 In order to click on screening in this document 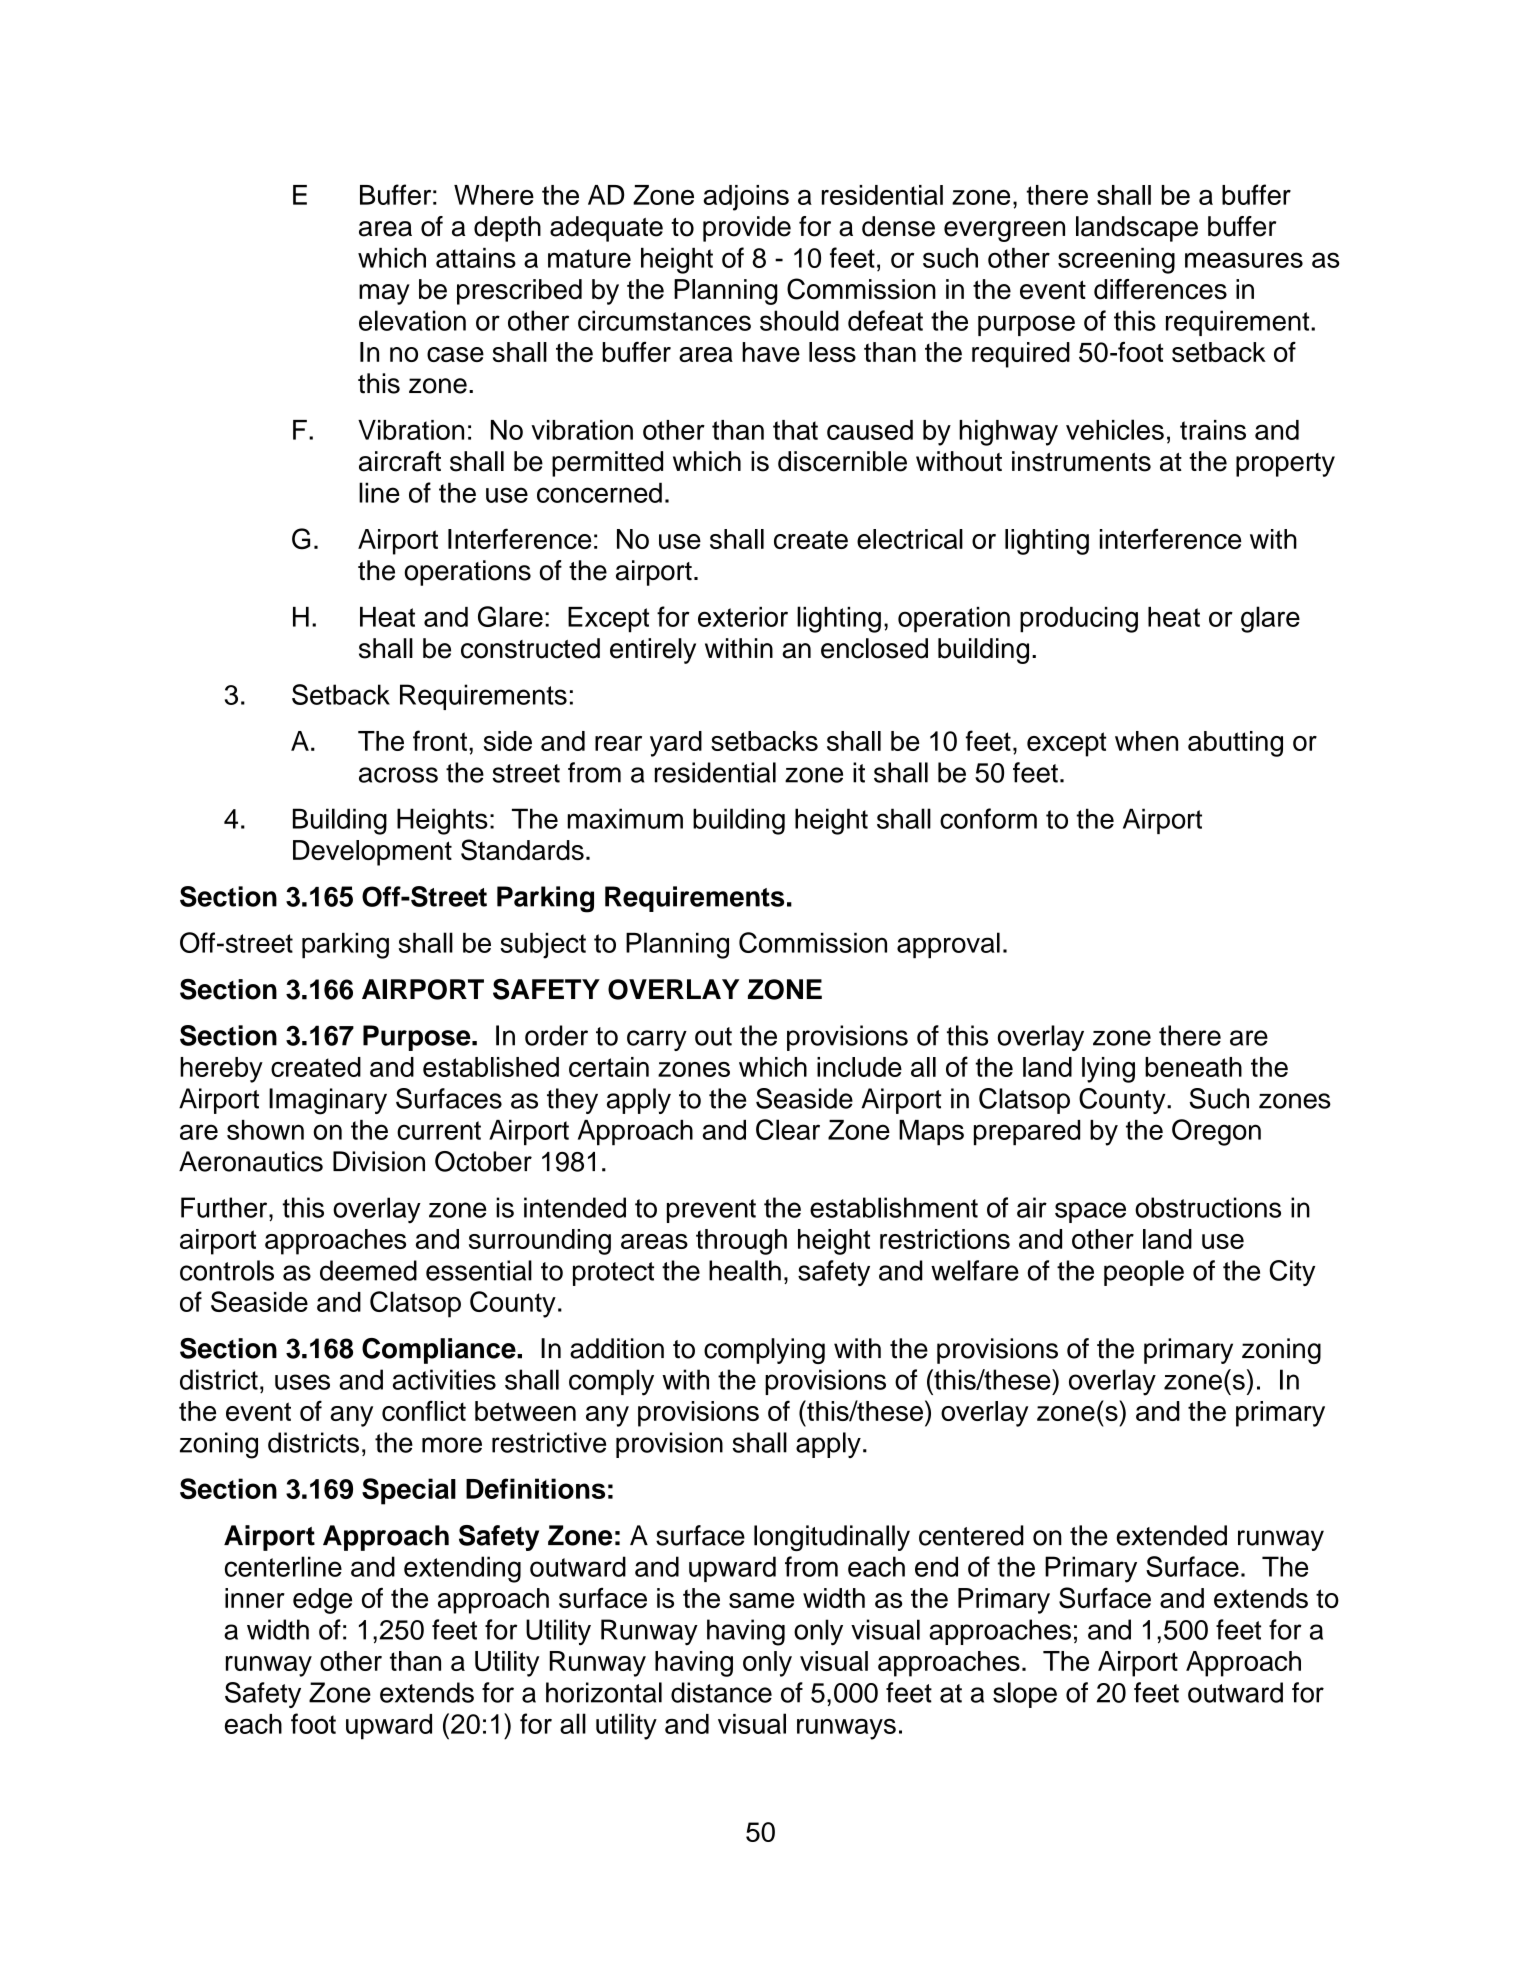, I will do `click(1116, 261)`.
